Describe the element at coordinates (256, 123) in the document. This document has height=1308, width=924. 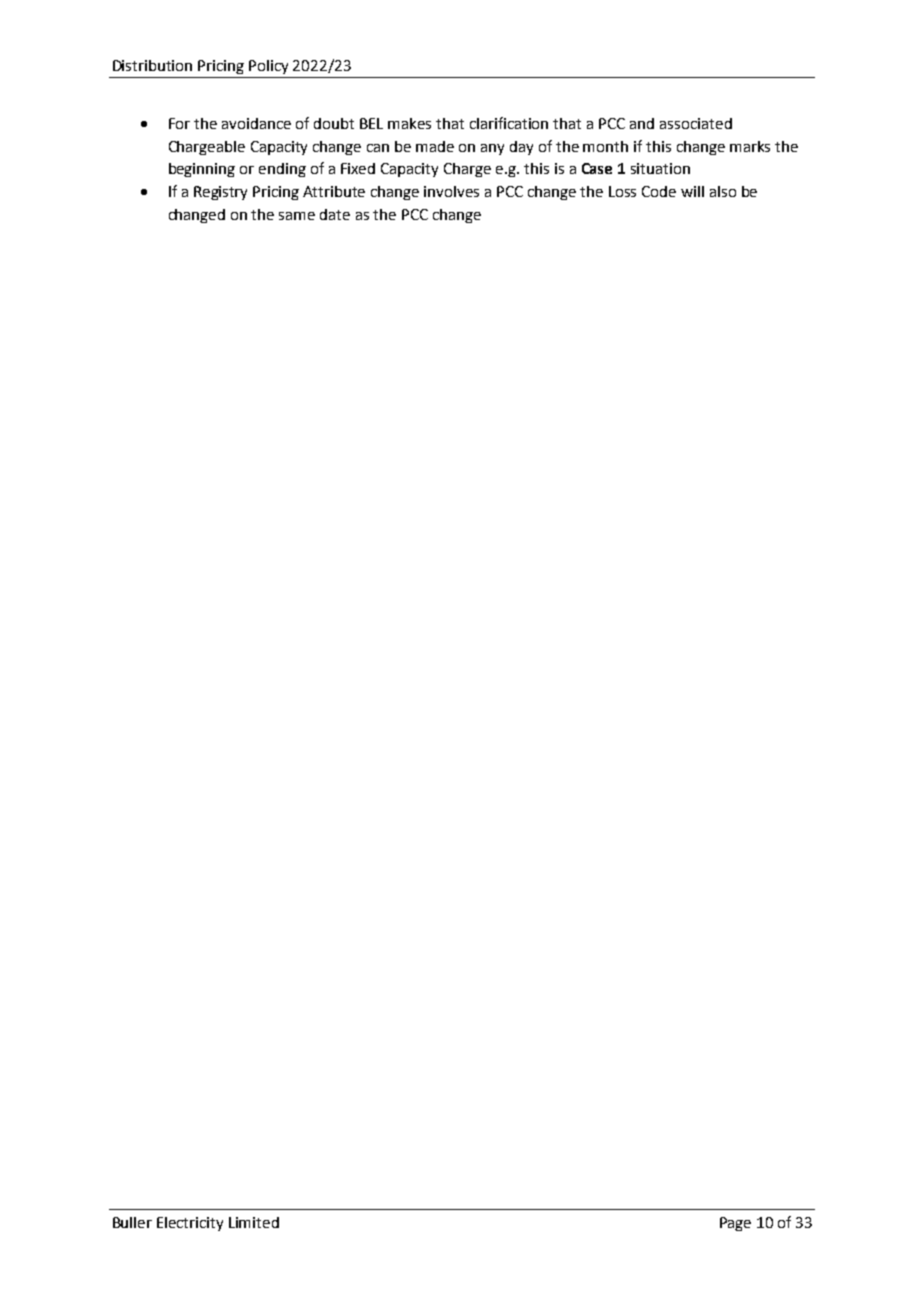
I see `avoidance` at that location.
